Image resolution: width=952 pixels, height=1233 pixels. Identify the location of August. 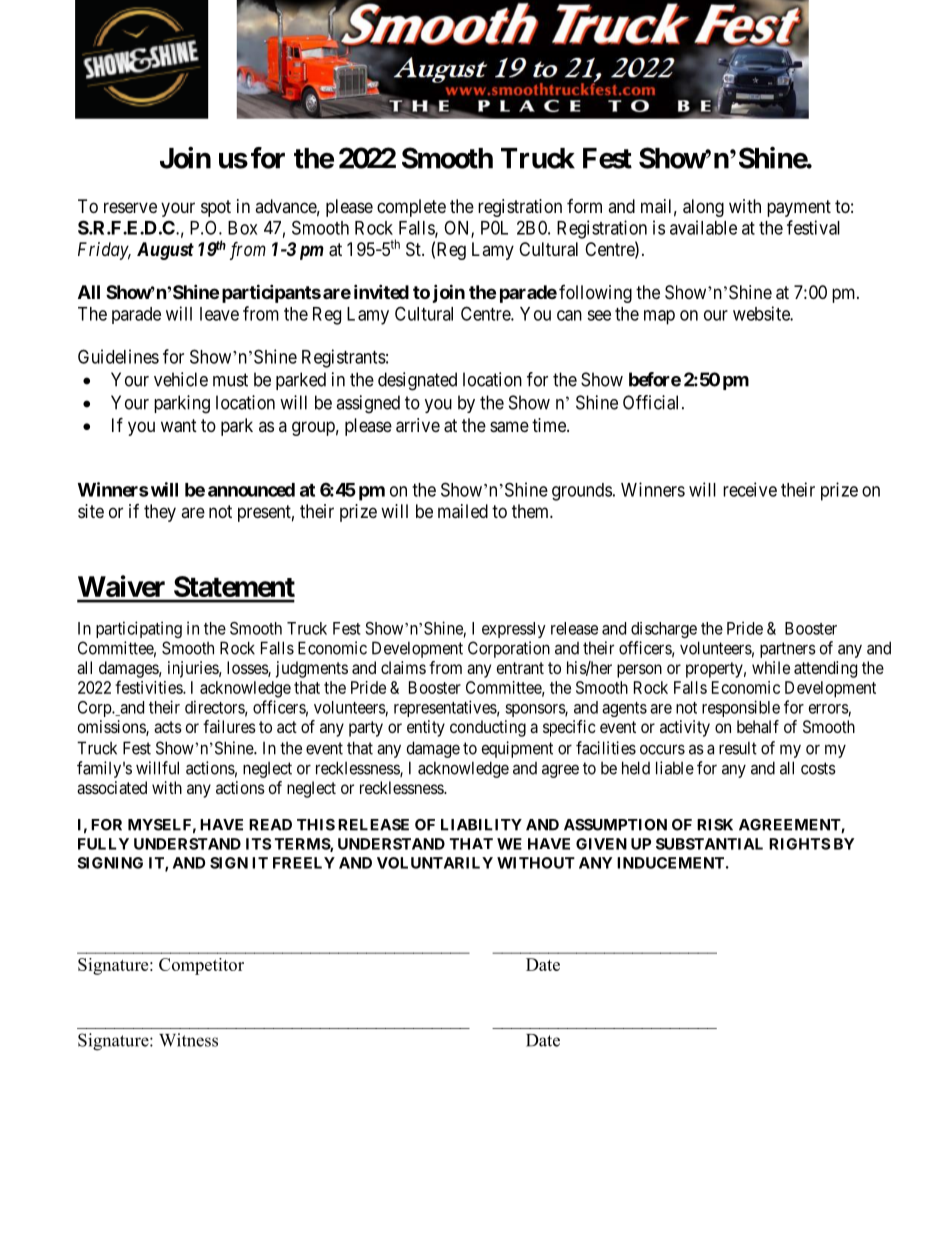
(165, 251).
